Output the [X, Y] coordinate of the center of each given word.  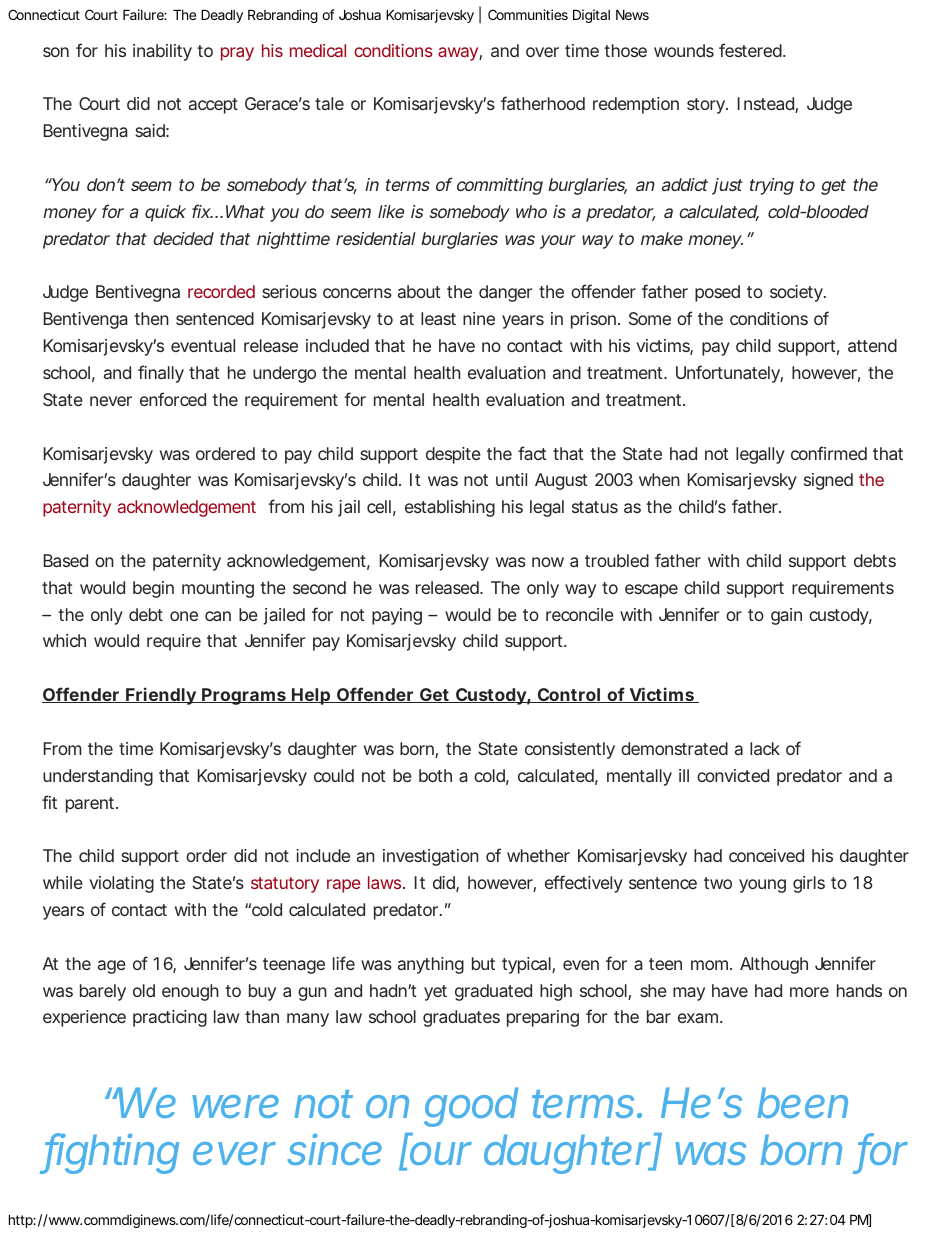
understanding [98, 777]
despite [453, 455]
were [235, 1106]
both [435, 775]
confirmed [829, 453]
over [542, 52]
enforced [173, 399]
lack [765, 748]
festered [751, 50]
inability [162, 52]
